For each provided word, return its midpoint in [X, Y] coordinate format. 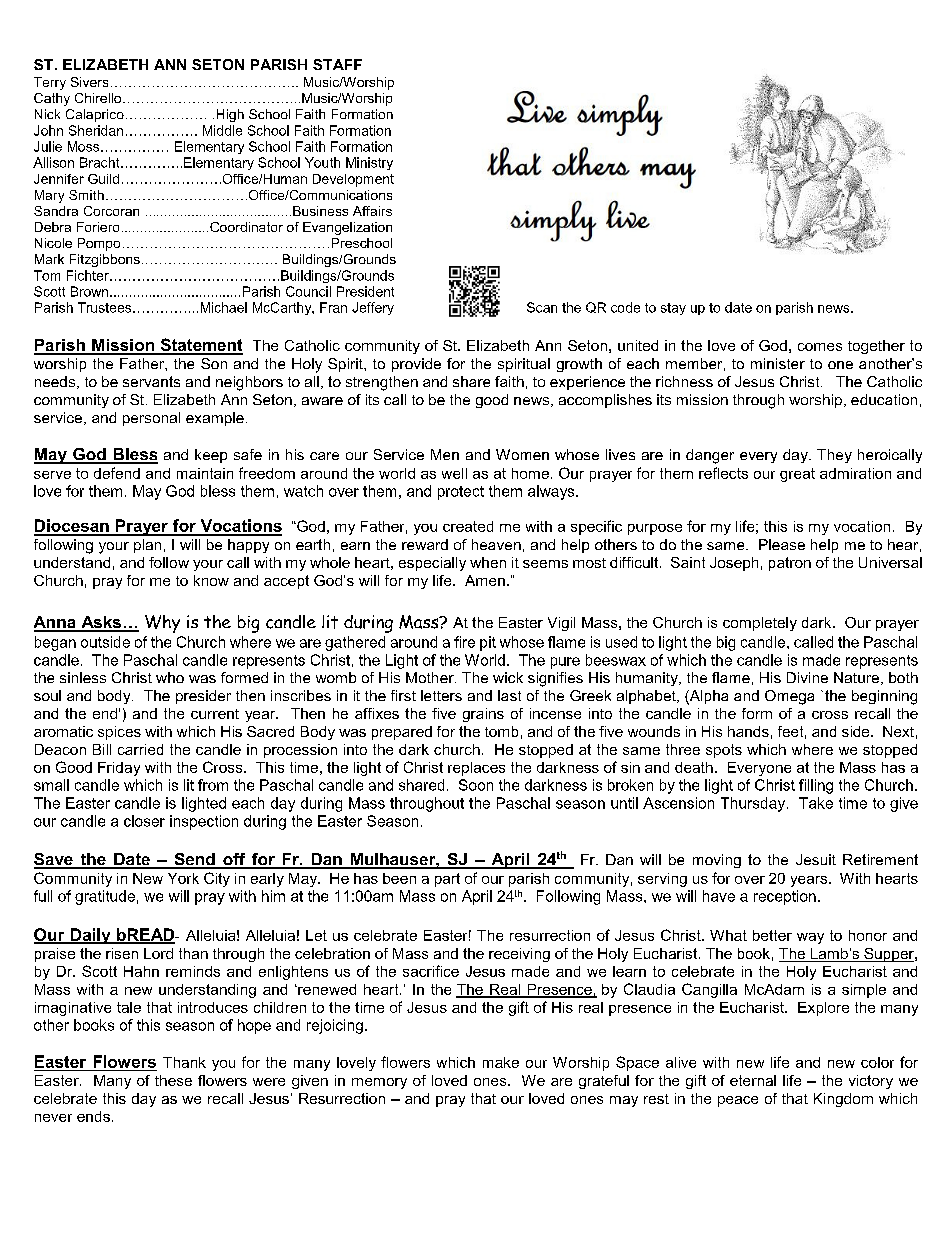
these [173, 1080]
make [501, 1062]
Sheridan [96, 130]
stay [673, 309]
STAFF [337, 64]
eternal [753, 1080]
